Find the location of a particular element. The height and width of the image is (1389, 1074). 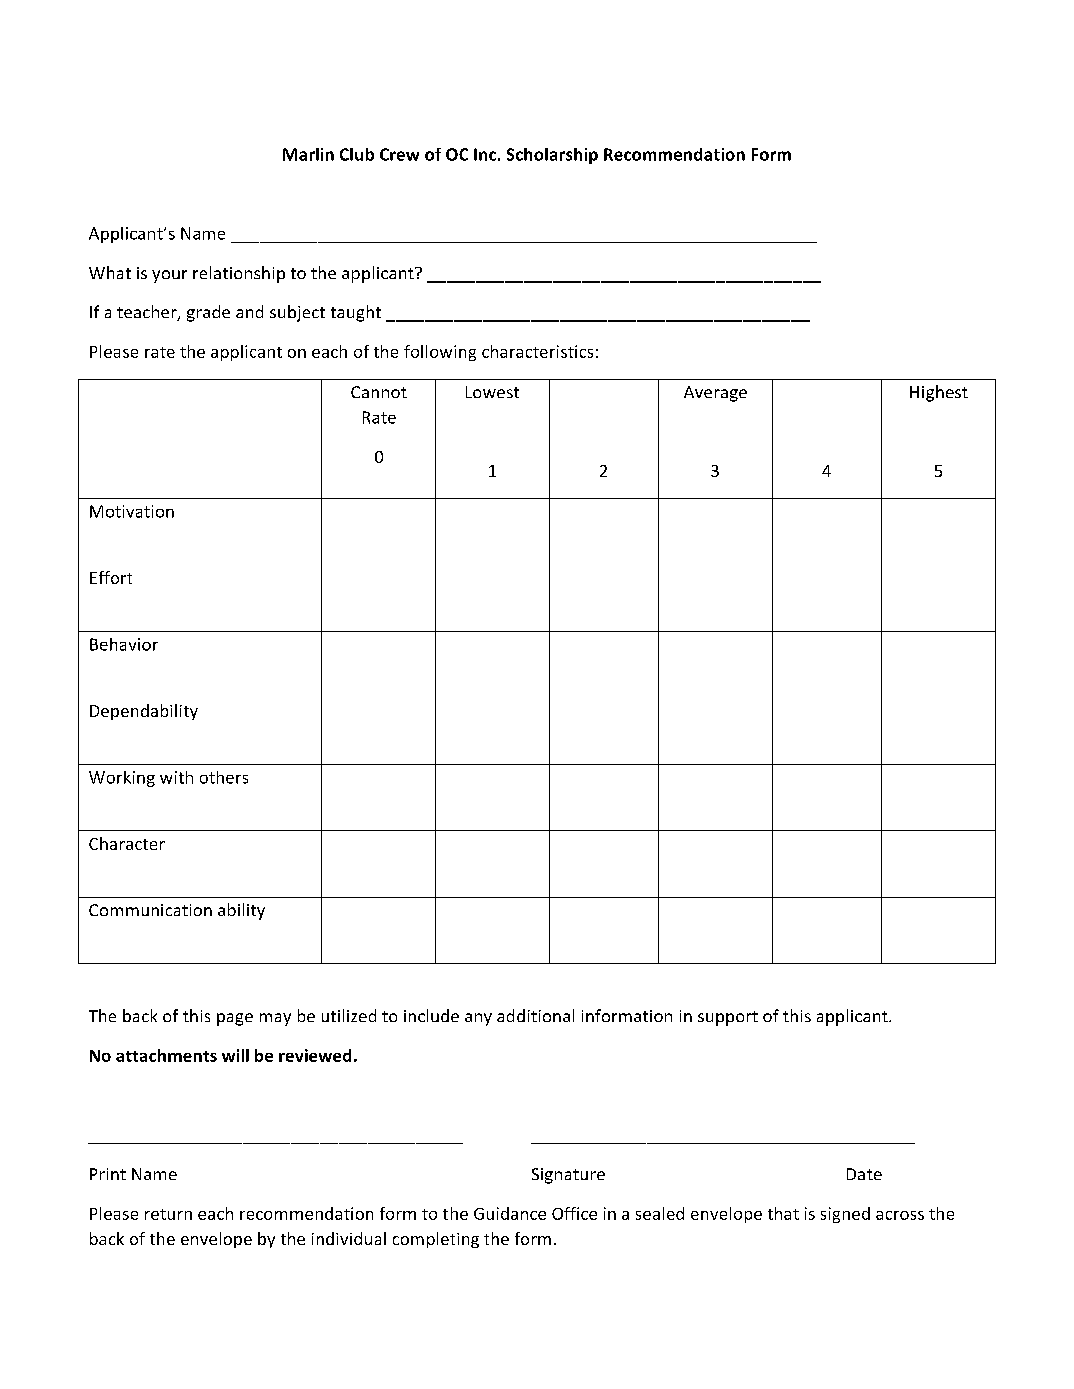

Highest is located at coordinates (939, 393).
